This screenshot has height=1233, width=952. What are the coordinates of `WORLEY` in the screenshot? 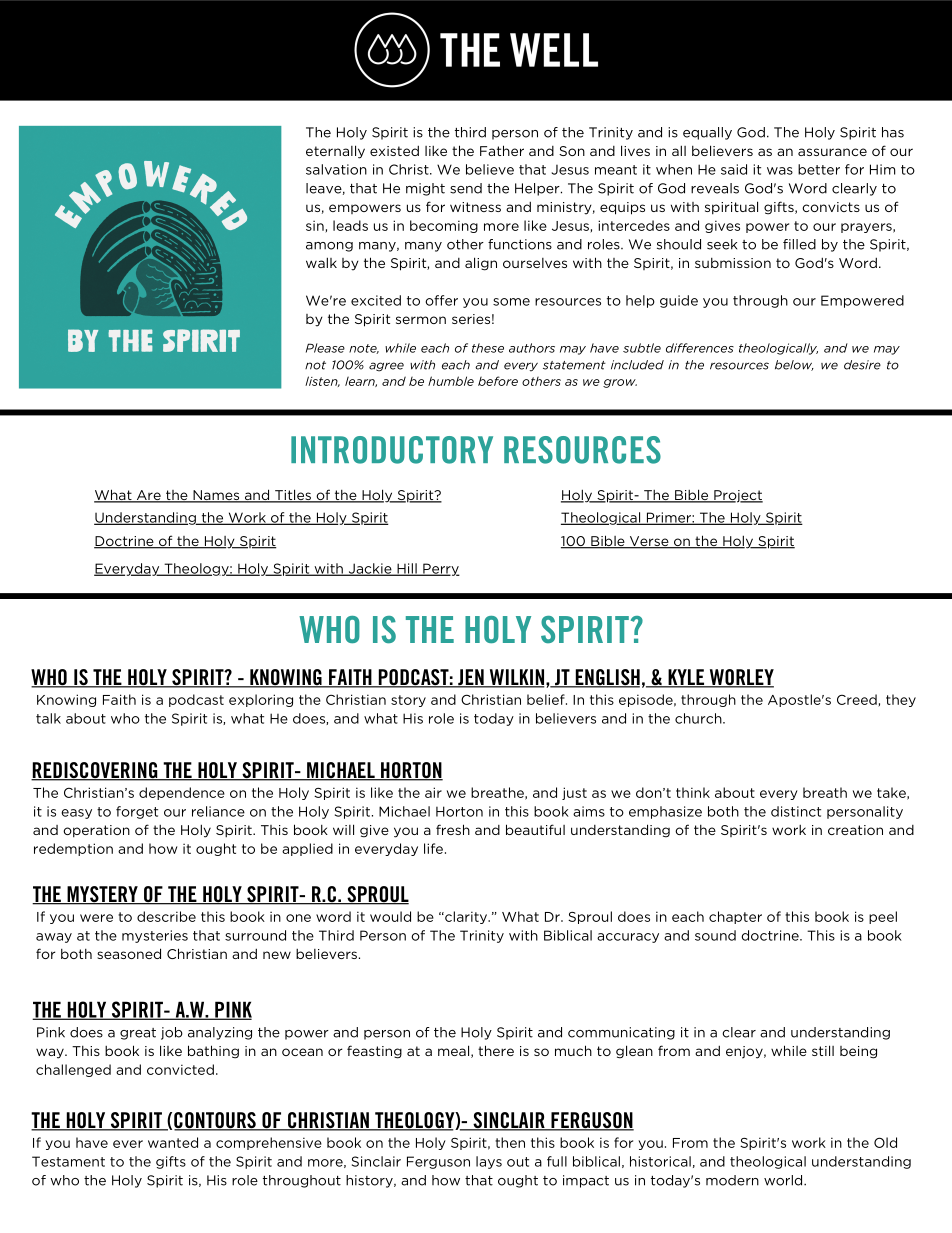 It's located at (740, 678).
